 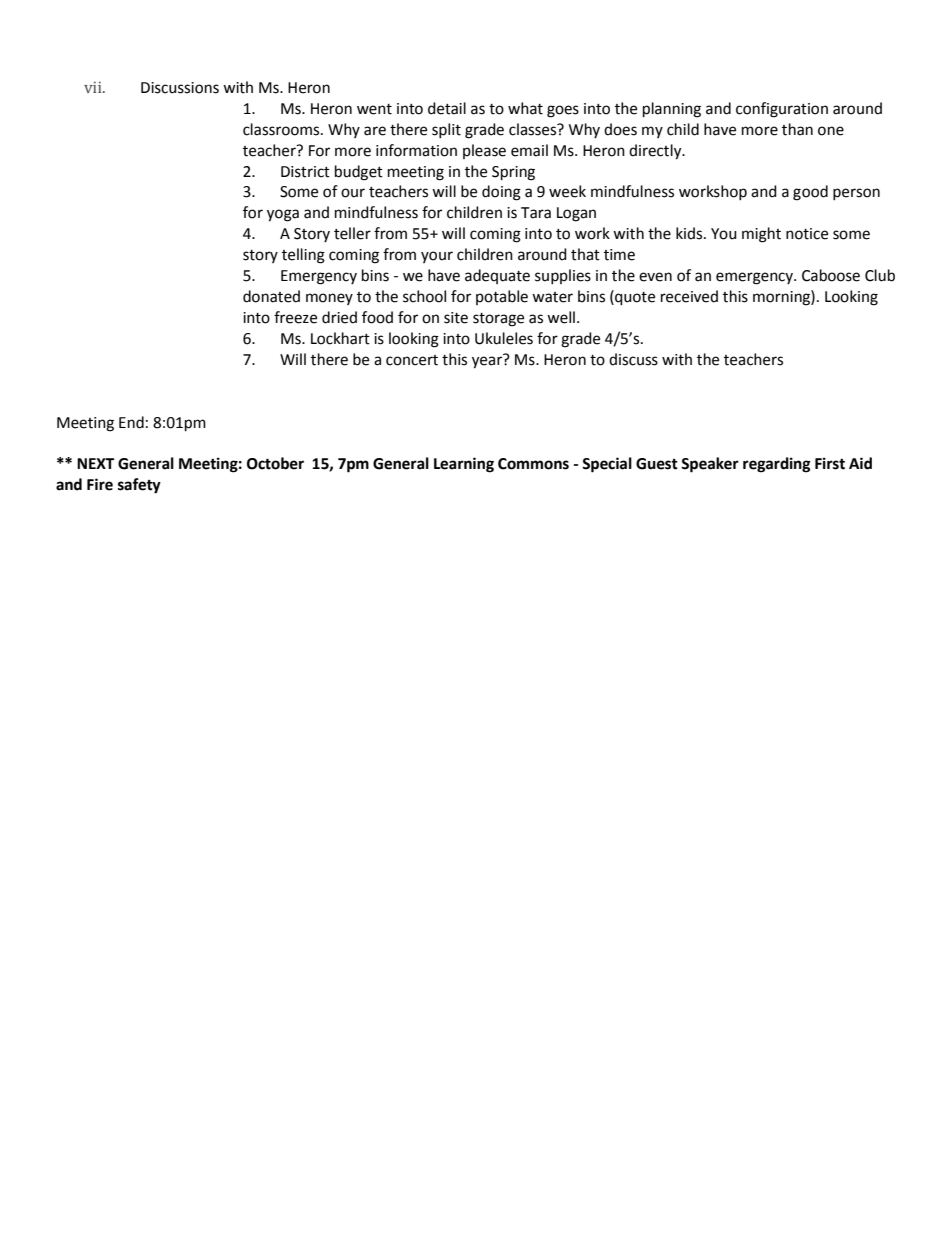 What do you see at coordinates (536, 213) in the screenshot?
I see `Tara` at bounding box center [536, 213].
